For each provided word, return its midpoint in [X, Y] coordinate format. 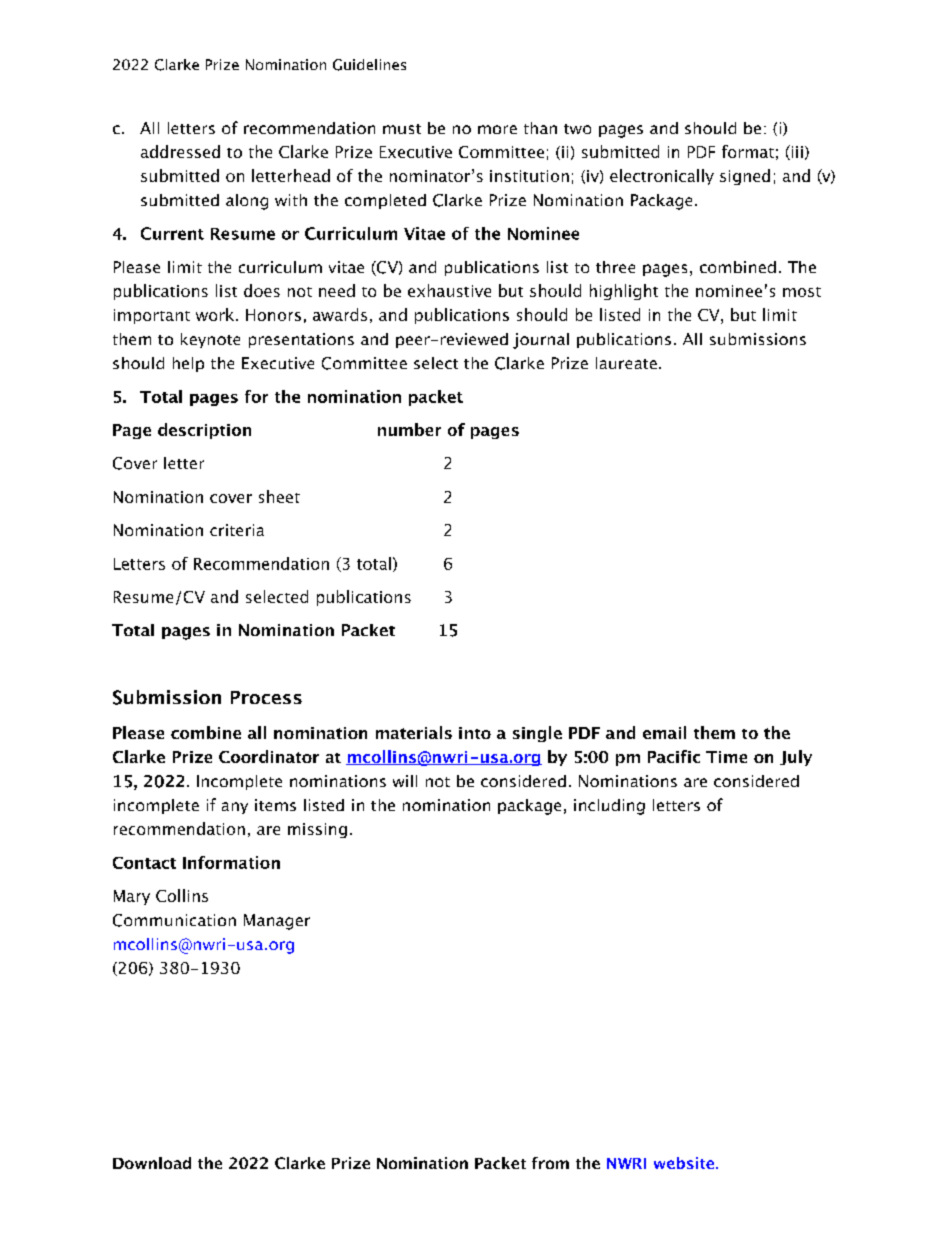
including [609, 807]
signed [745, 177]
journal [541, 341]
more [497, 129]
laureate [626, 363]
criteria [237, 530]
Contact [144, 863]
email [664, 732]
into [475, 733]
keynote [210, 340]
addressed [180, 151]
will [405, 781]
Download [152, 1163]
